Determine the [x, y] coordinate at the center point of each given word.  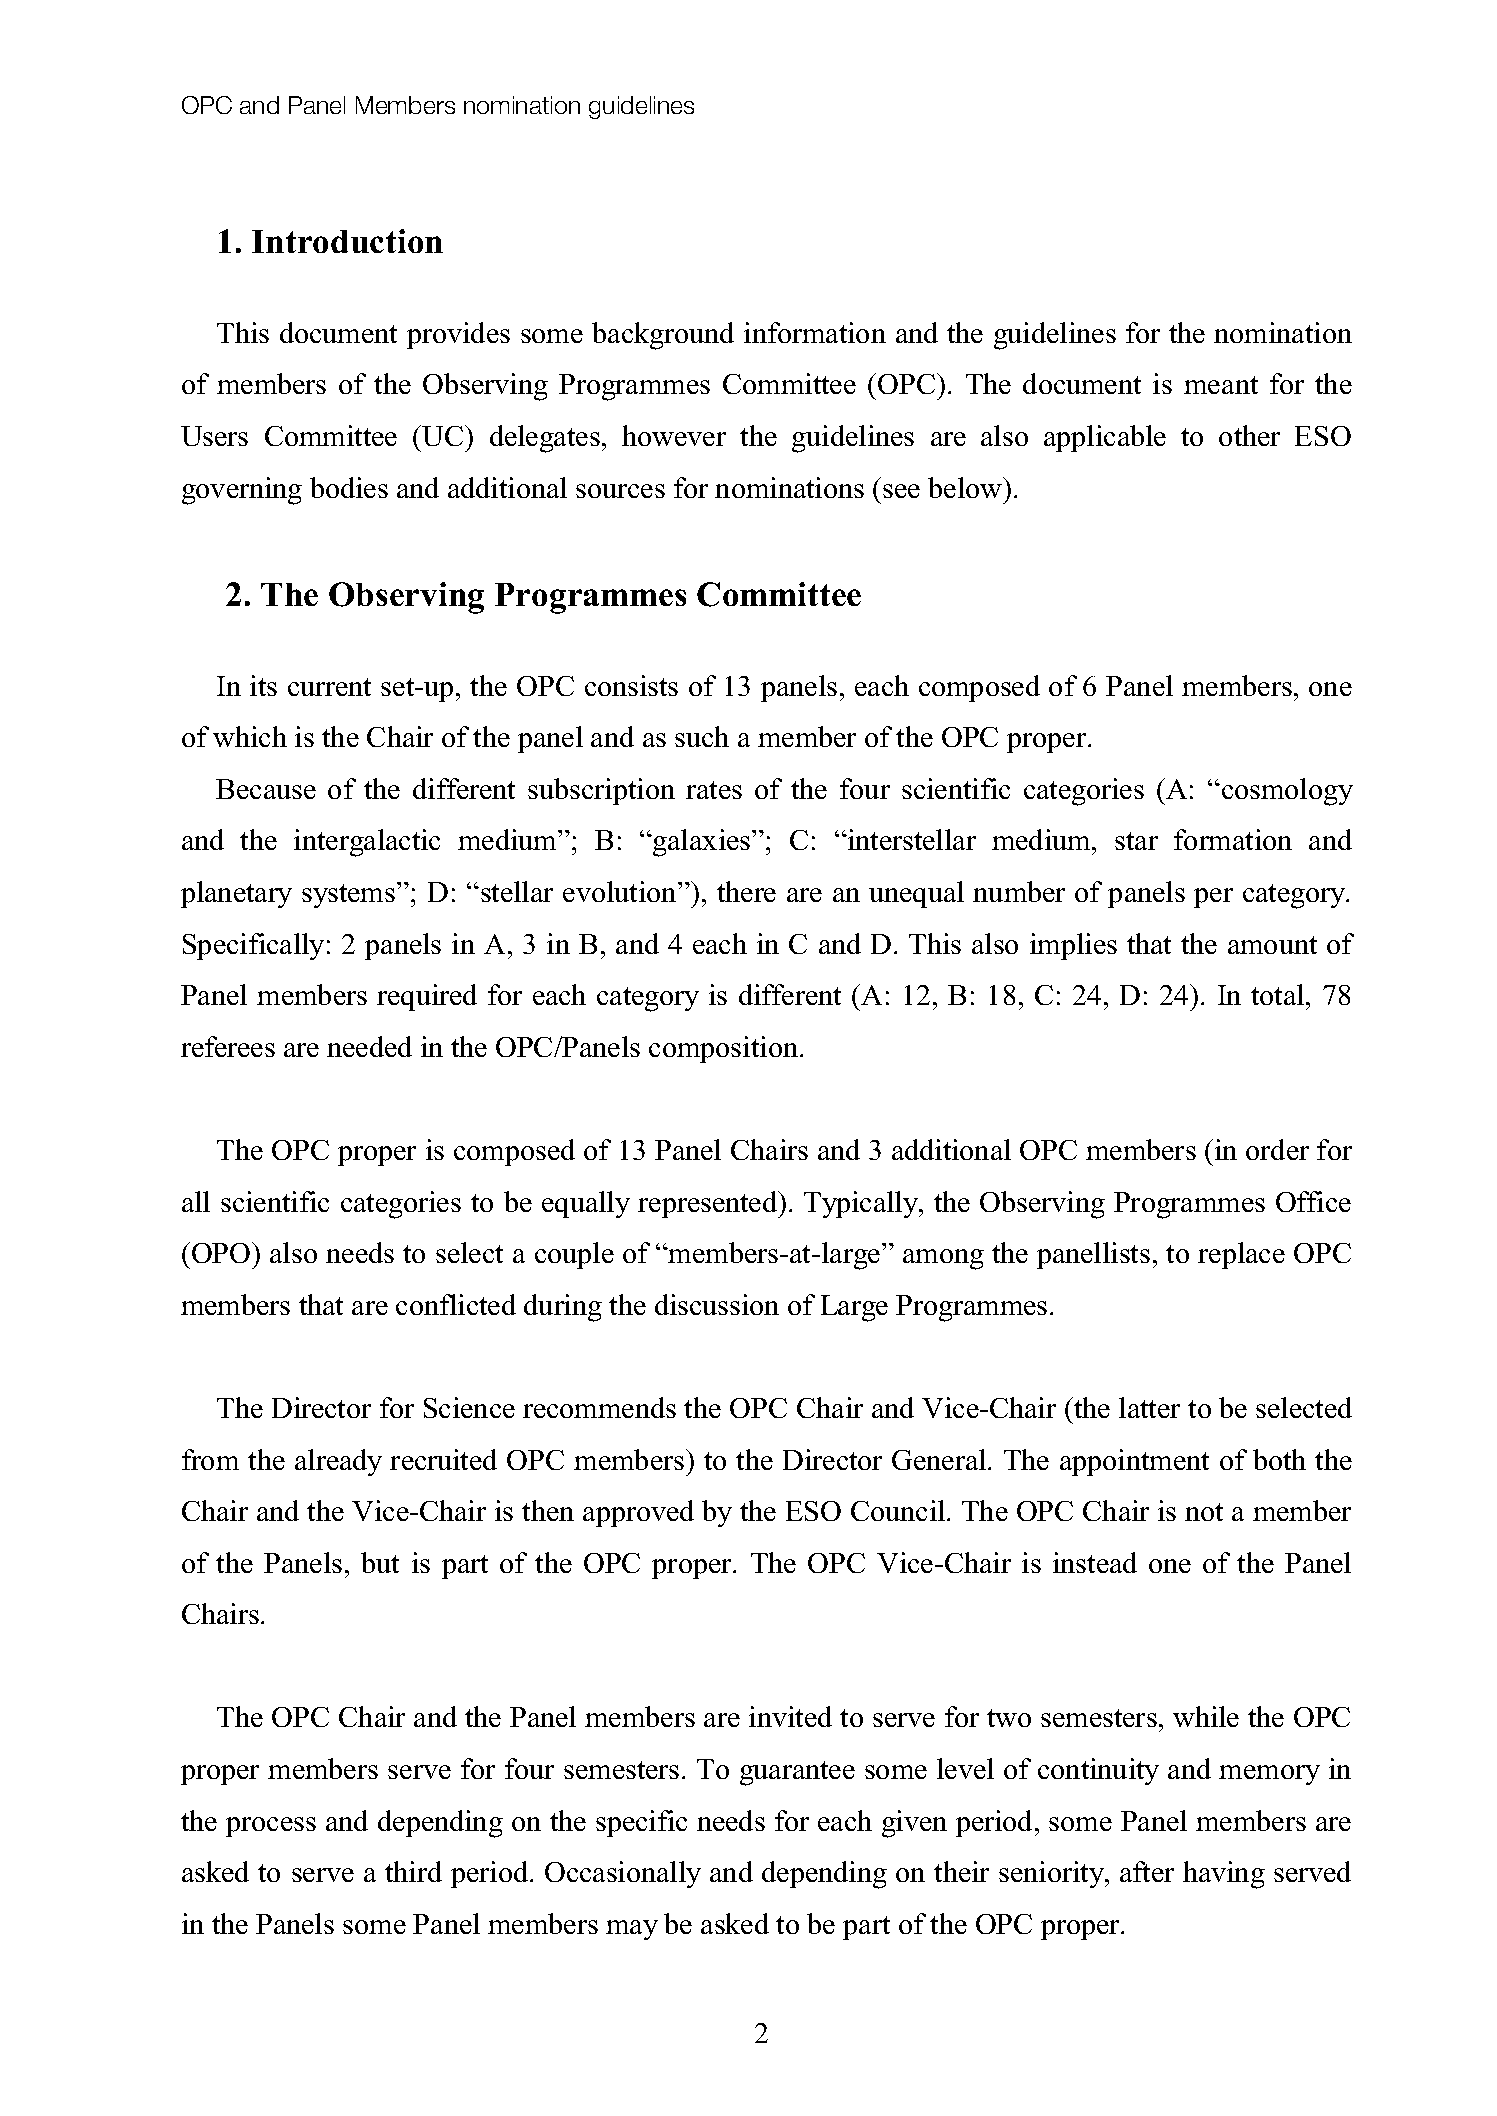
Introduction [347, 241]
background [663, 336]
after [1147, 1871]
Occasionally [623, 1874]
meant [1221, 385]
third [413, 1871]
